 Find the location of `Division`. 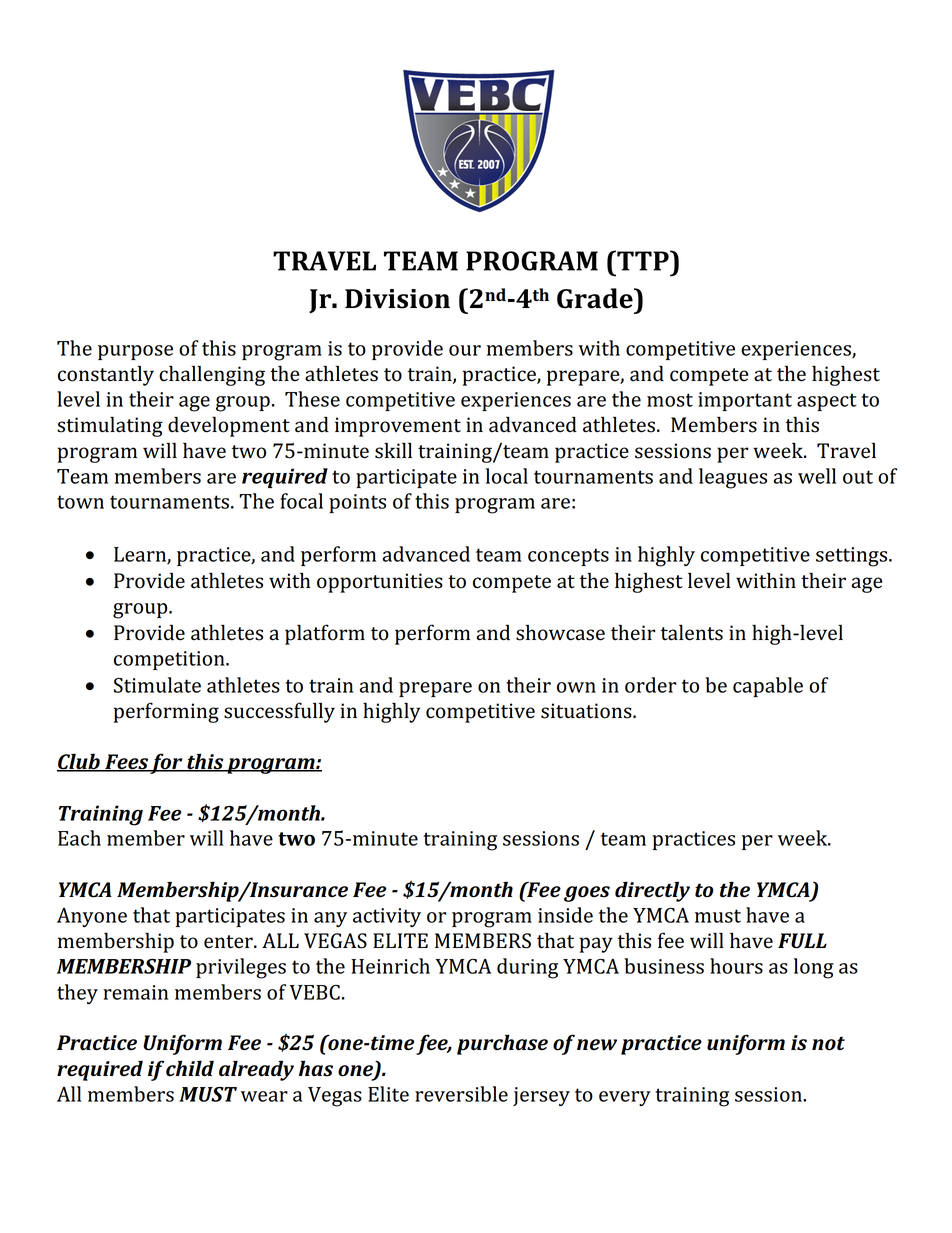

Division is located at coordinates (397, 299).
